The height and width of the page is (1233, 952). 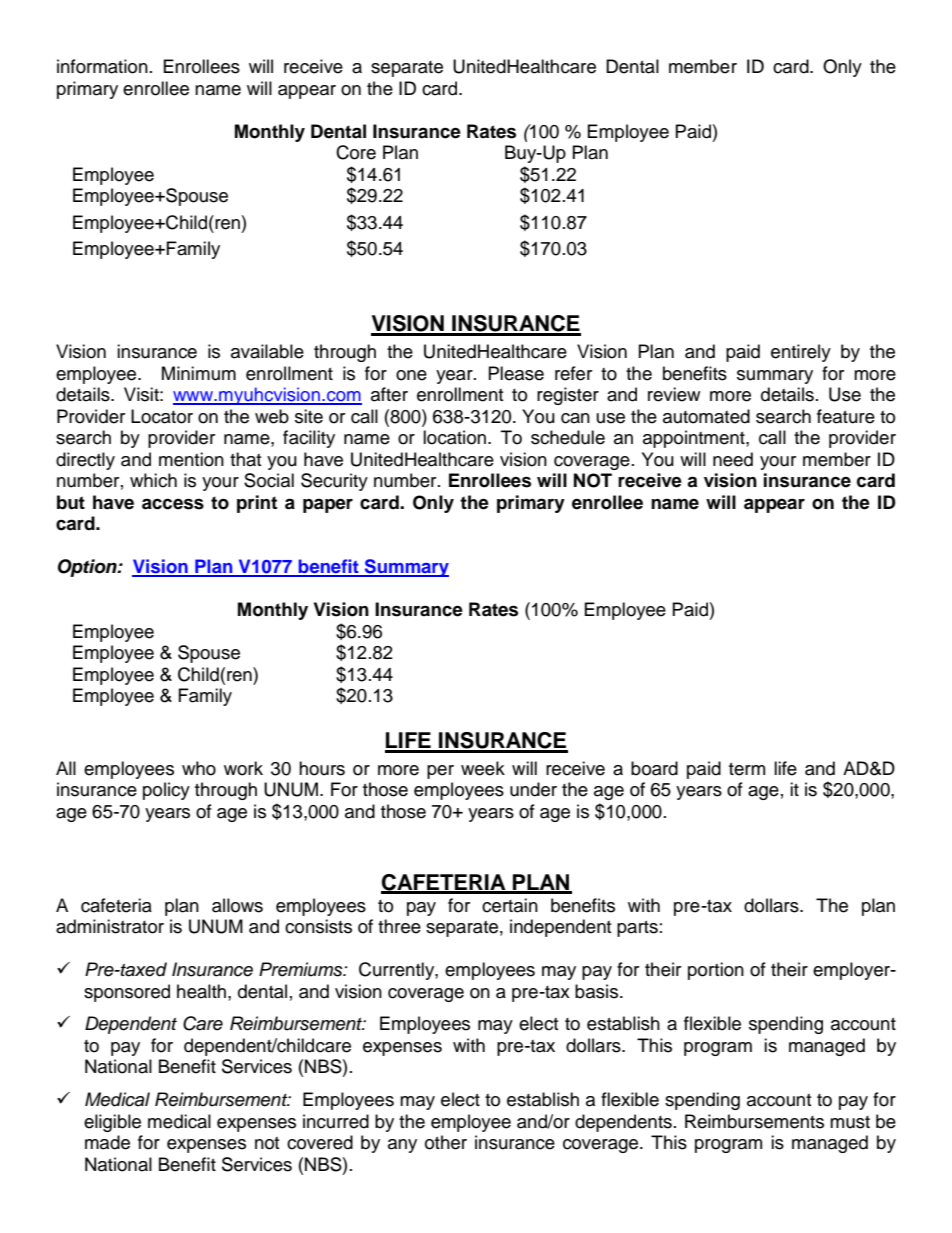 What do you see at coordinates (88, 568) in the page?
I see `Option` at bounding box center [88, 568].
